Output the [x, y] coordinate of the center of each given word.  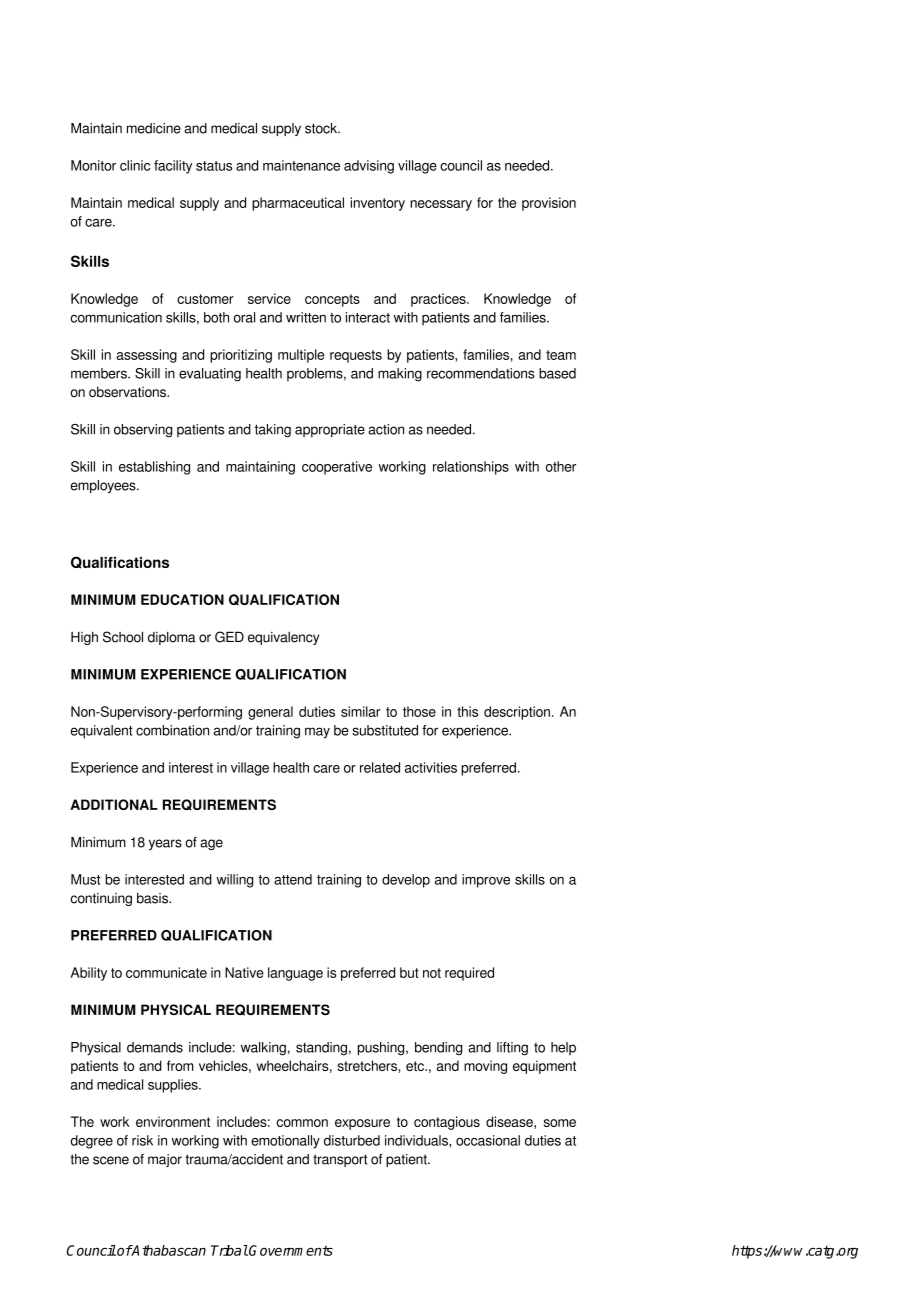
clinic [135, 165]
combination [172, 730]
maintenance [301, 165]
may [317, 733]
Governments [291, 1250]
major [165, 1160]
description [517, 713]
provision [549, 204]
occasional [488, 1140]
